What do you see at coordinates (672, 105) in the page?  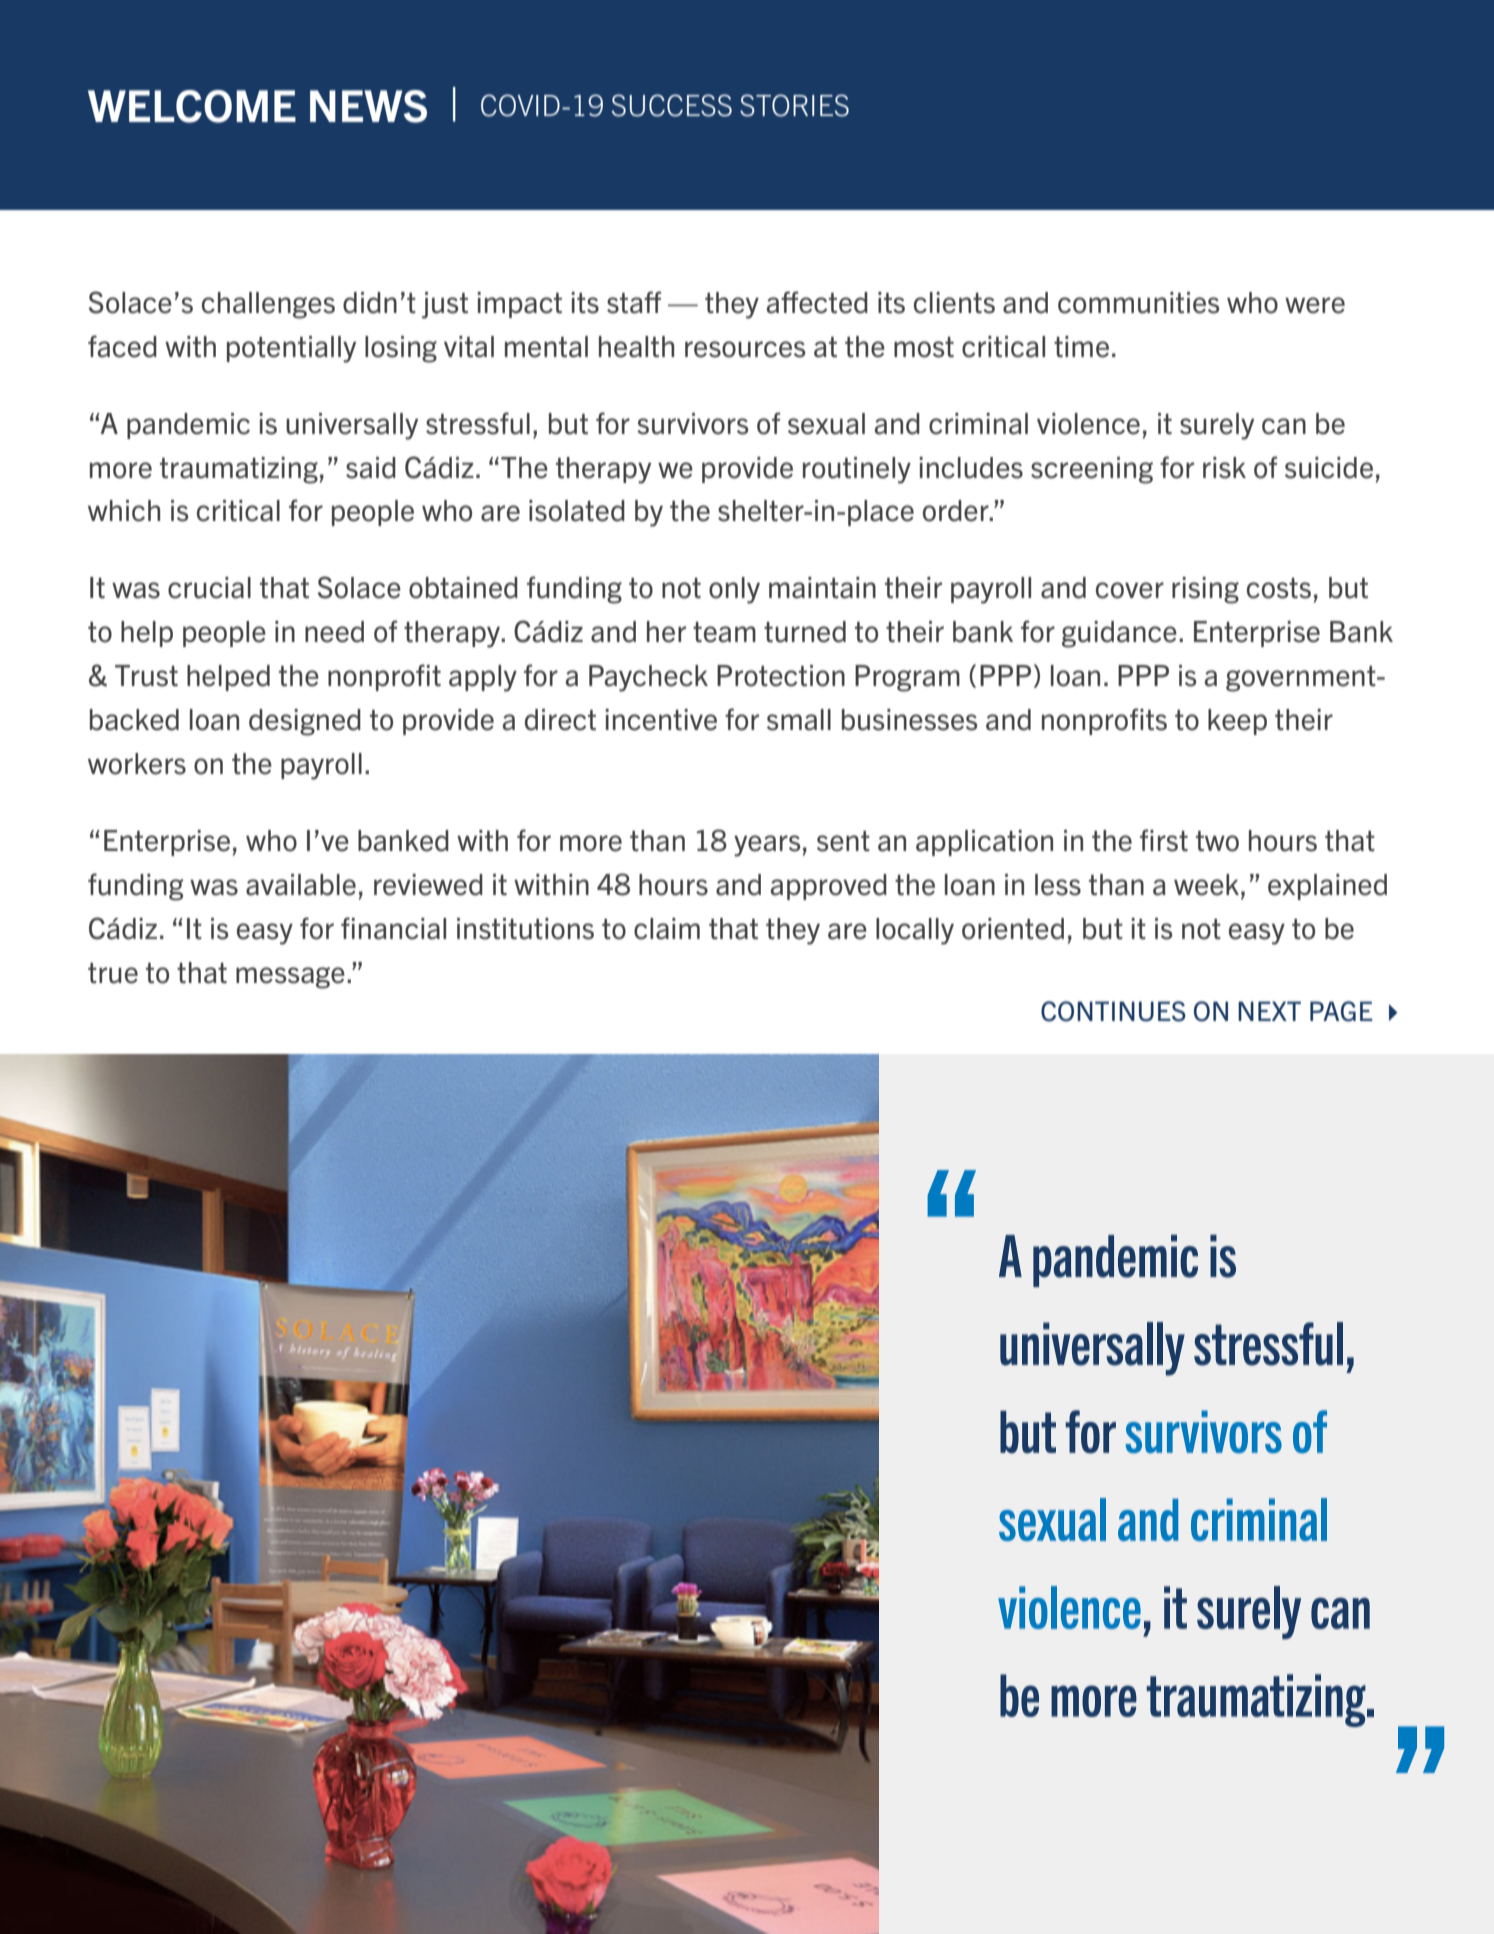 I see `SUCCESS` at bounding box center [672, 105].
